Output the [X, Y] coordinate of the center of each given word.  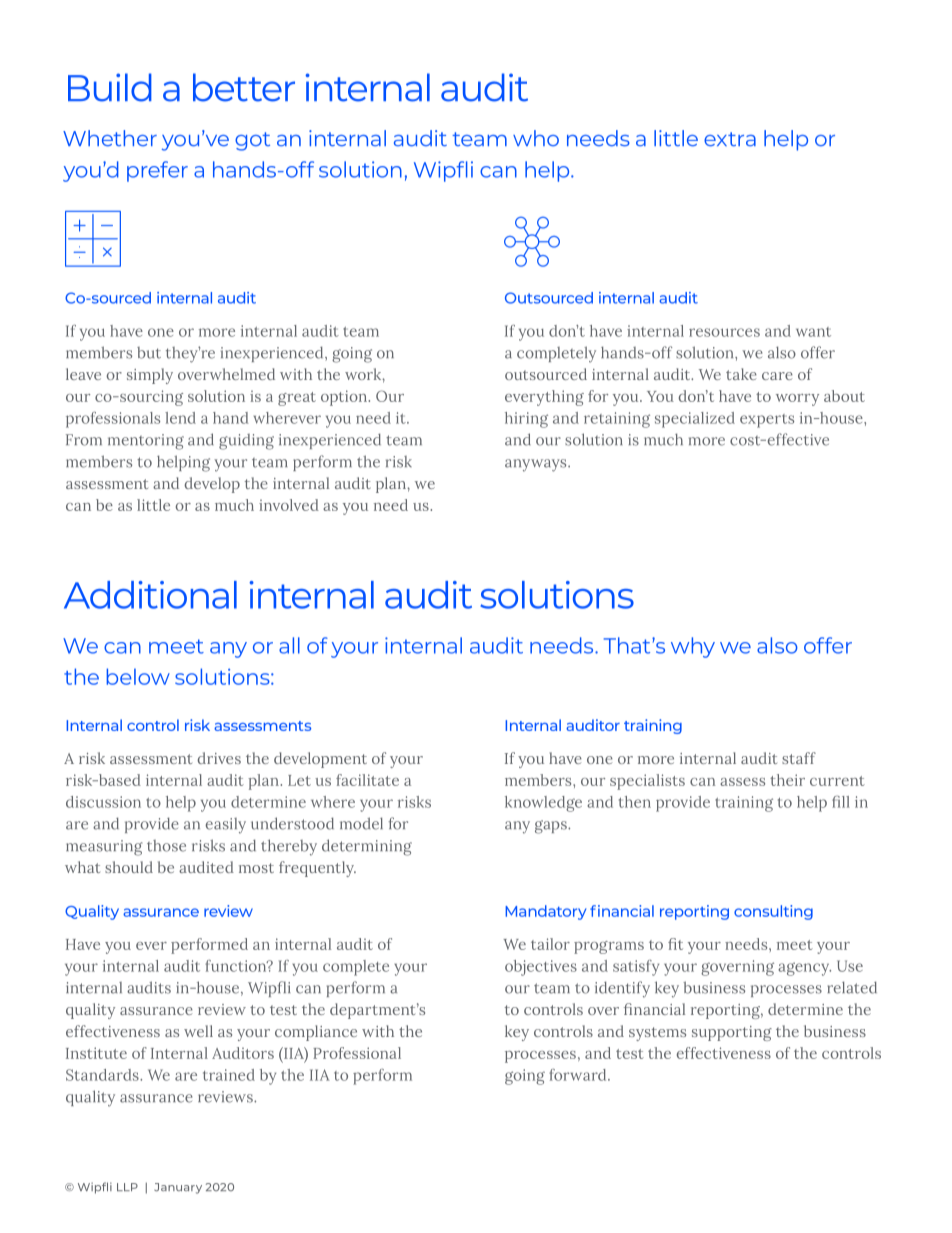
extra [730, 139]
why [693, 647]
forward [579, 1075]
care [777, 376]
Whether [110, 138]
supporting [732, 1033]
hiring [526, 420]
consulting [773, 912]
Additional [150, 595]
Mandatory [545, 912]
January [178, 1188]
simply [150, 376]
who [536, 138]
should [129, 867]
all [289, 645]
